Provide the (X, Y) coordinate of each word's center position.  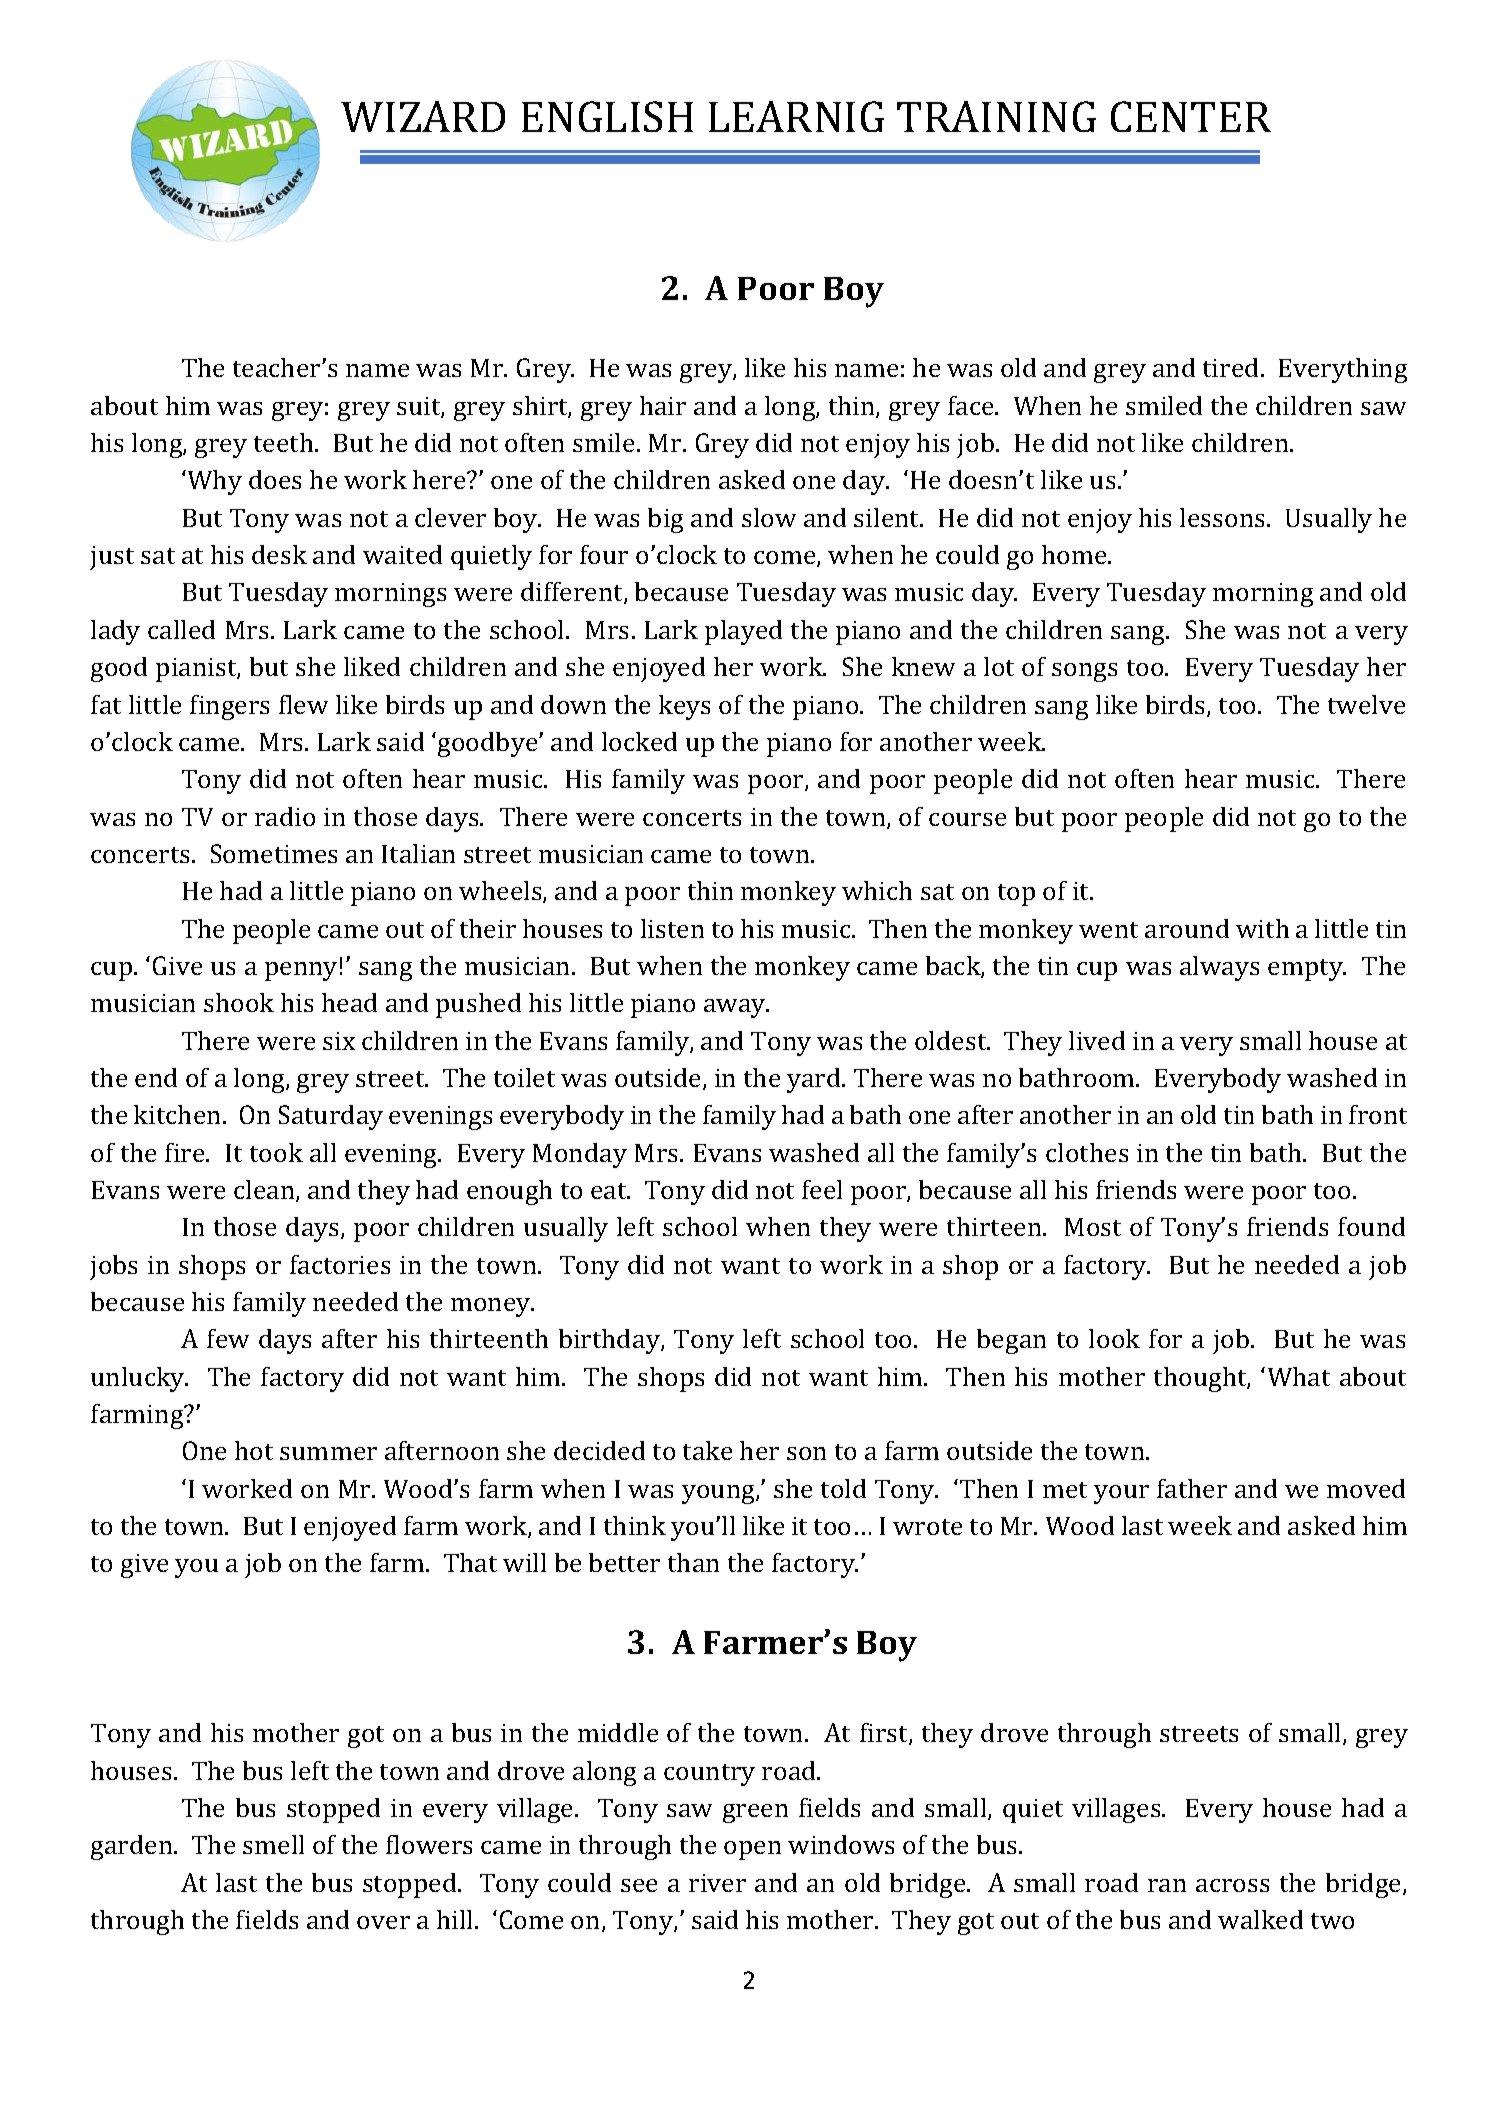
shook (239, 1002)
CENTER (1191, 116)
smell (273, 1844)
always (1219, 968)
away (736, 1008)
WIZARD (423, 116)
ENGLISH (607, 116)
